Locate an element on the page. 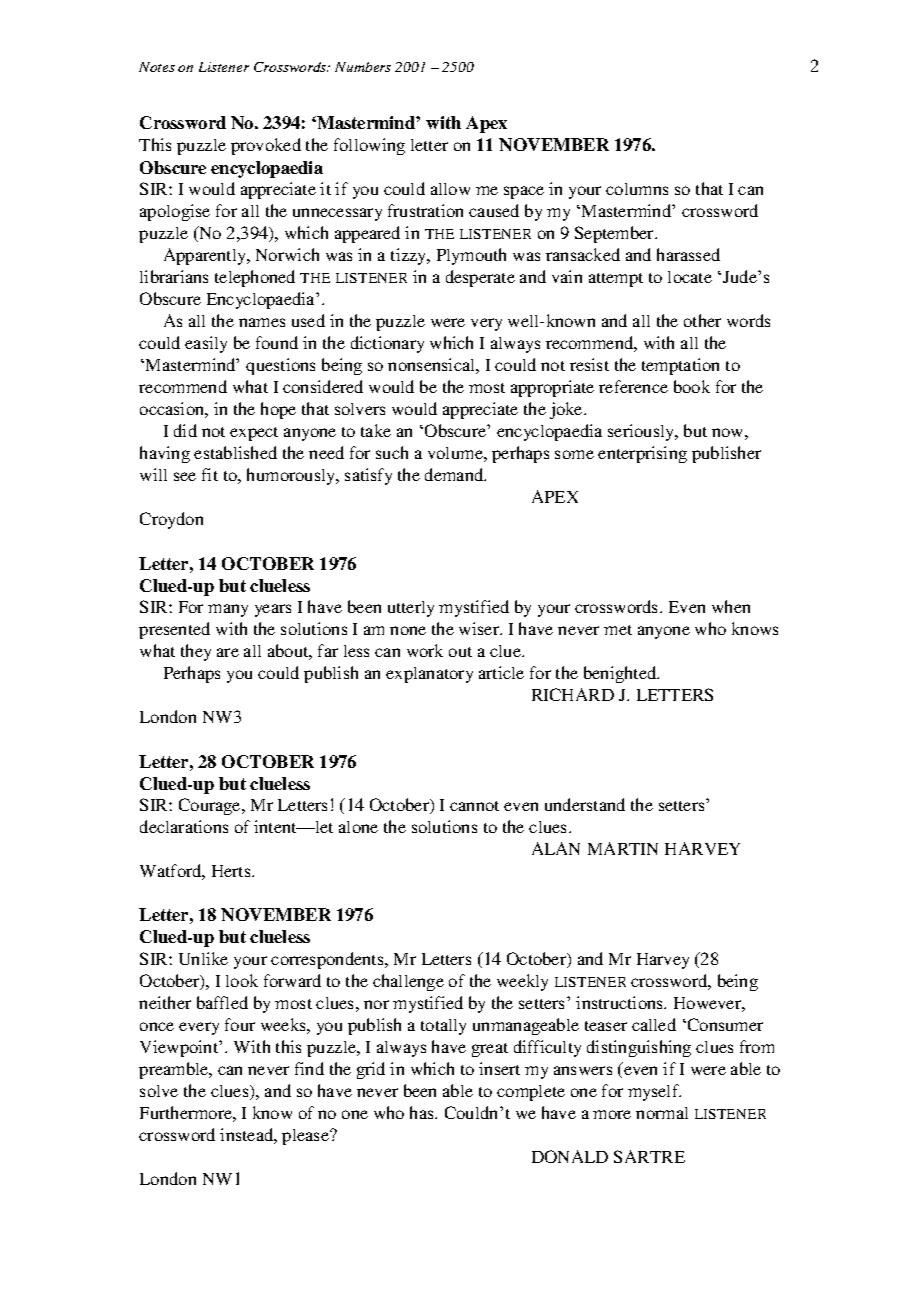  allow is located at coordinates (450, 189).
